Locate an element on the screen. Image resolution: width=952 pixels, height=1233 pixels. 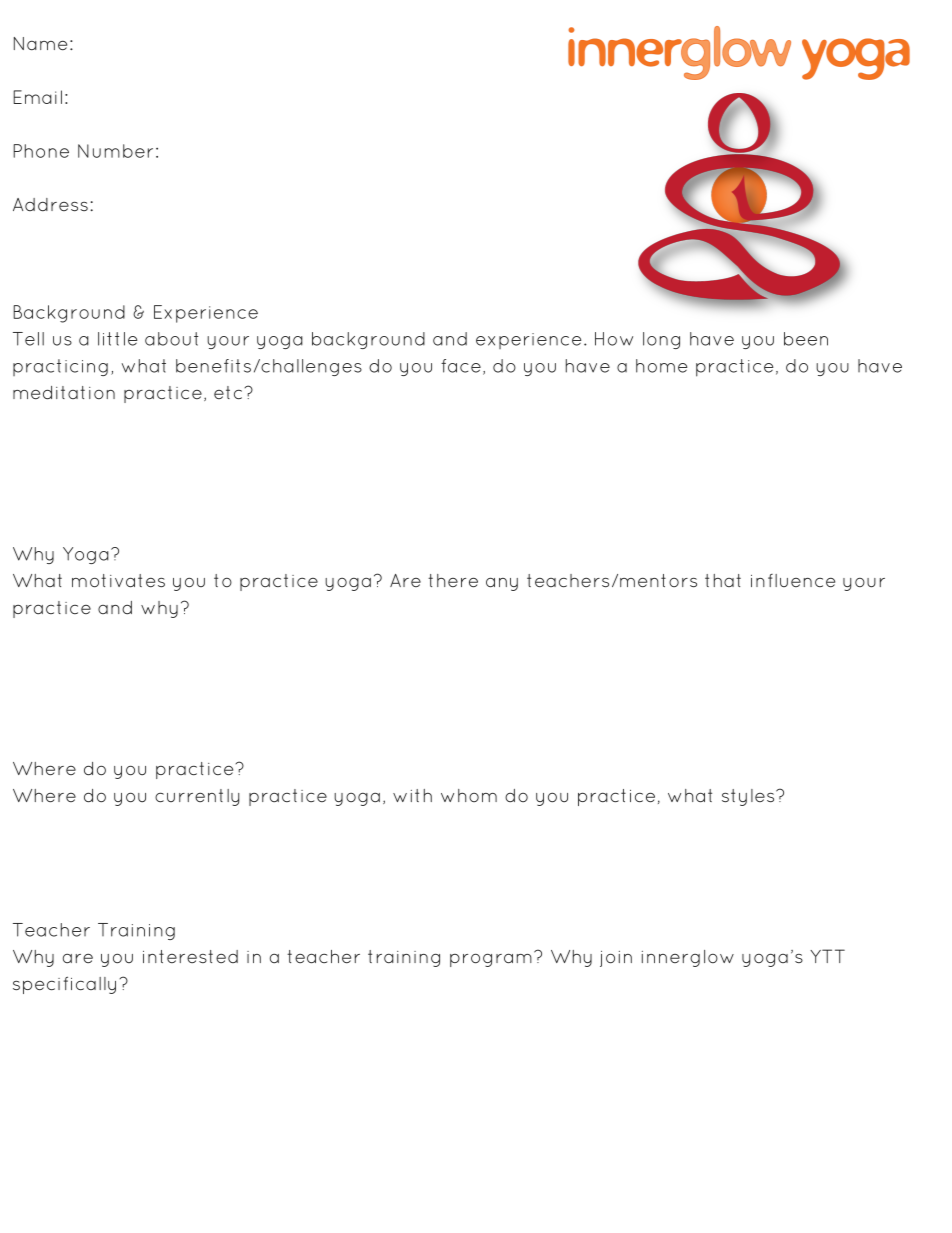
home is located at coordinates (661, 366).
